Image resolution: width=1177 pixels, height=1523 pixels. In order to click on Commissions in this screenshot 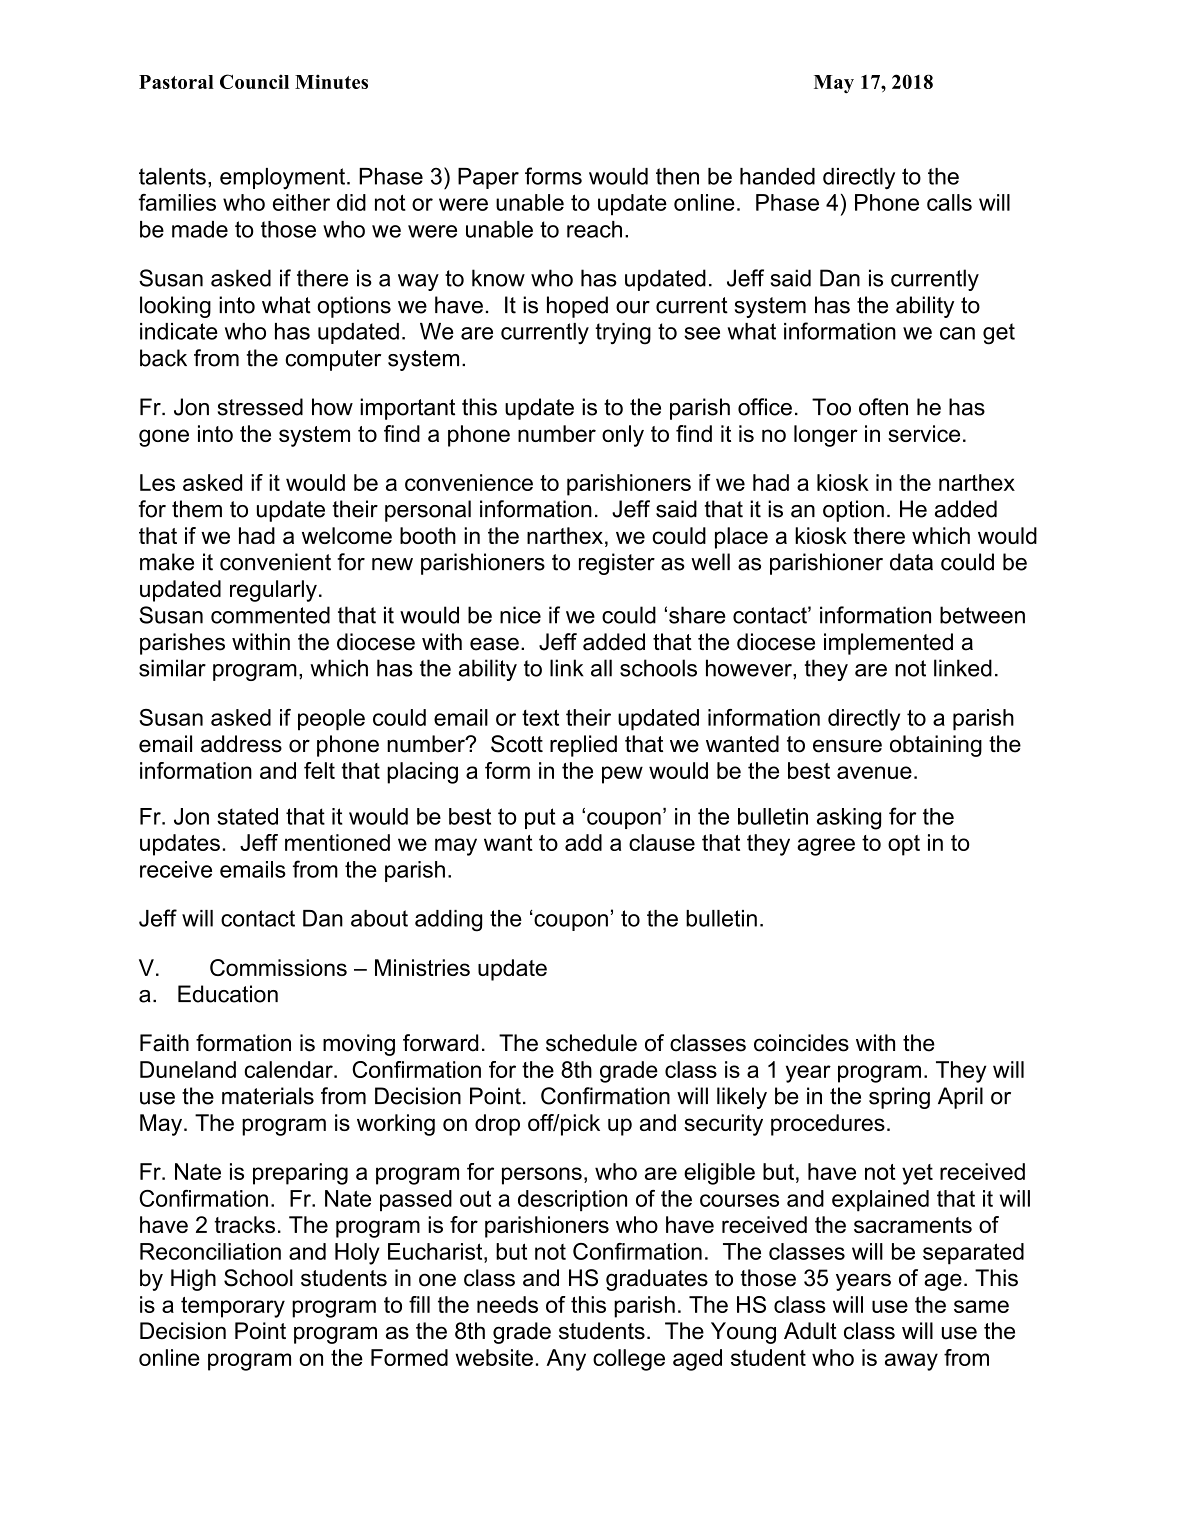, I will do `click(278, 967)`.
